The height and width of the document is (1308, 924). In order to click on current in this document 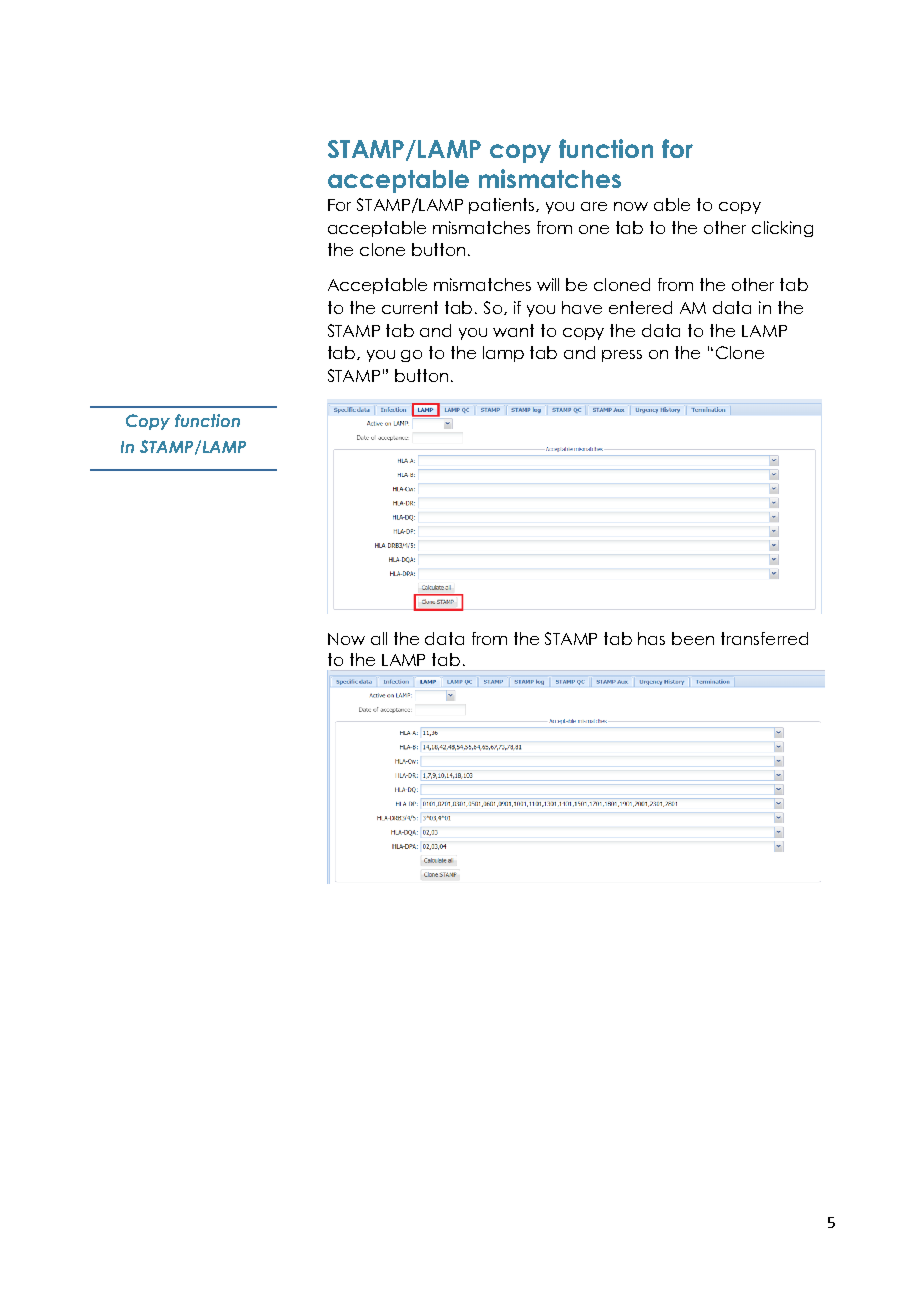, I will do `click(410, 307)`.
